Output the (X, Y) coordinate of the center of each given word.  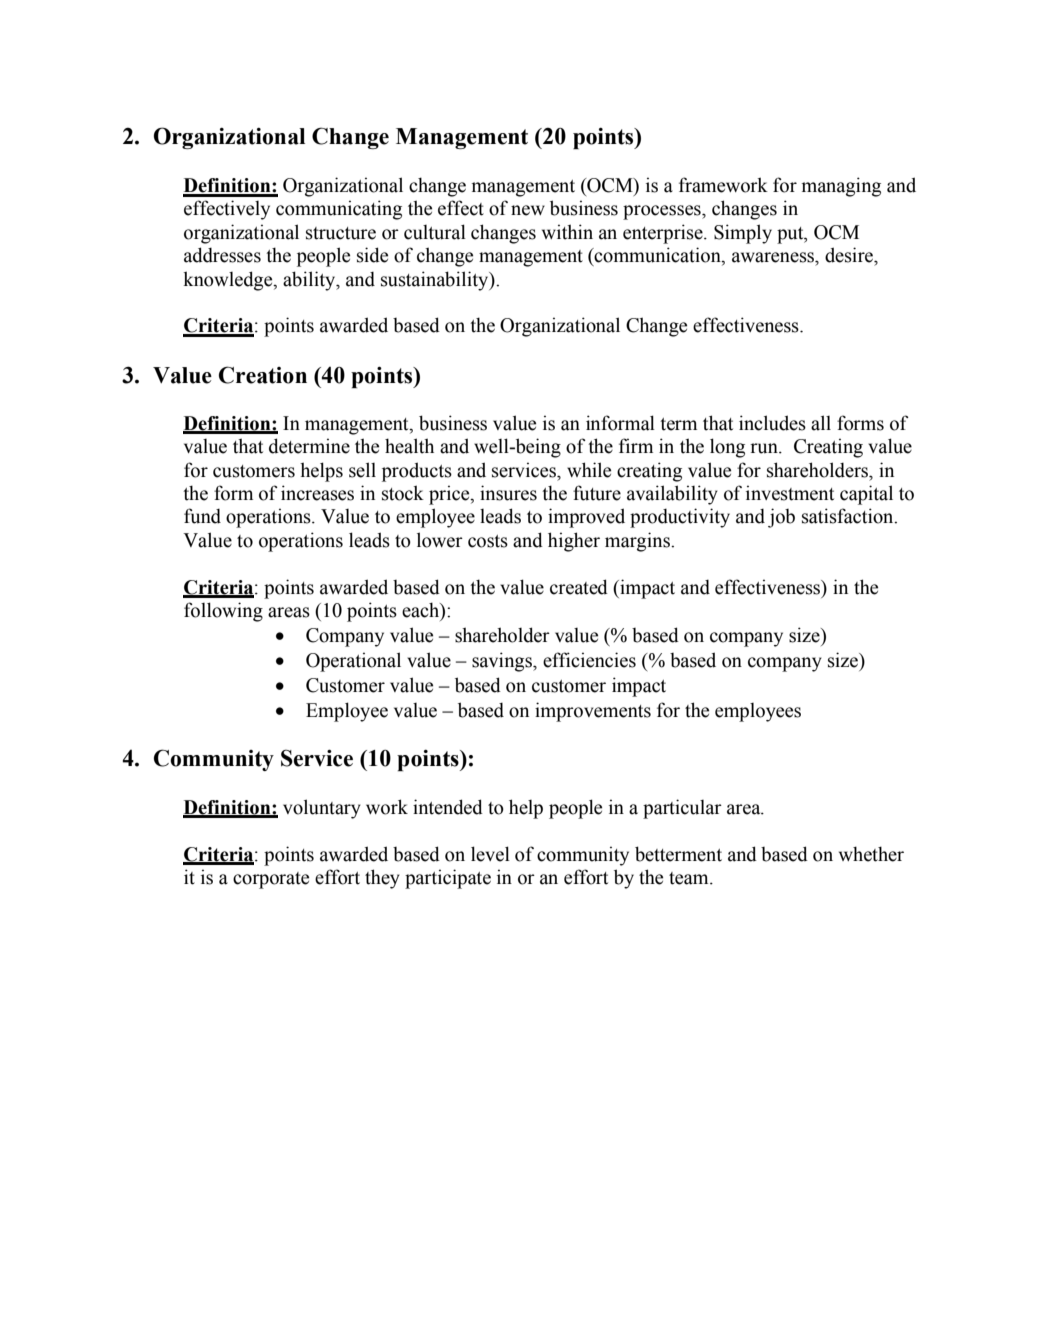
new (528, 210)
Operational (353, 662)
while (589, 470)
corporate (271, 880)
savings (503, 662)
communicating (339, 210)
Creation (263, 375)
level (490, 854)
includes (772, 423)
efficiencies (589, 660)
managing (841, 187)
